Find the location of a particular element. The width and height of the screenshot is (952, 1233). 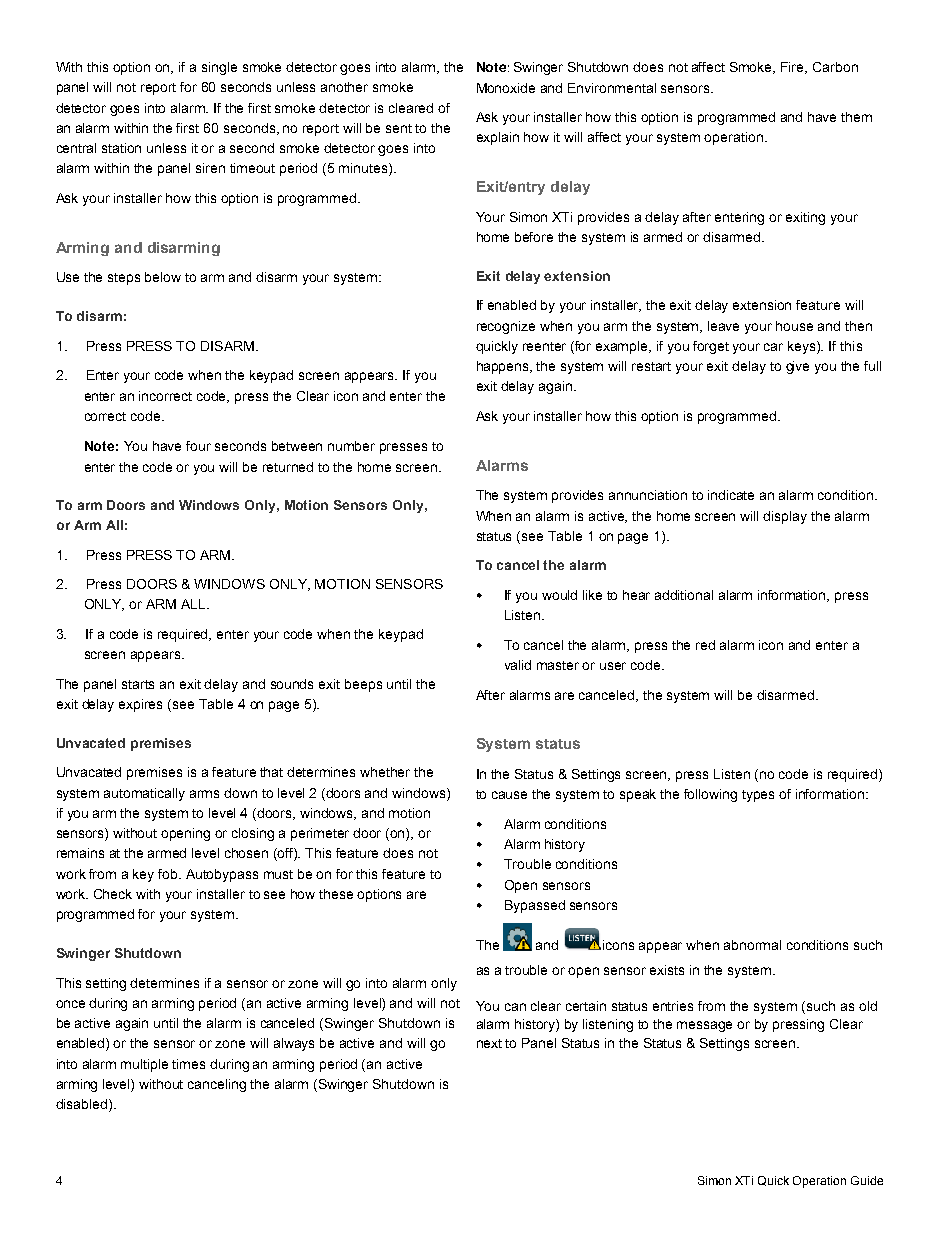

single is located at coordinates (219, 68).
